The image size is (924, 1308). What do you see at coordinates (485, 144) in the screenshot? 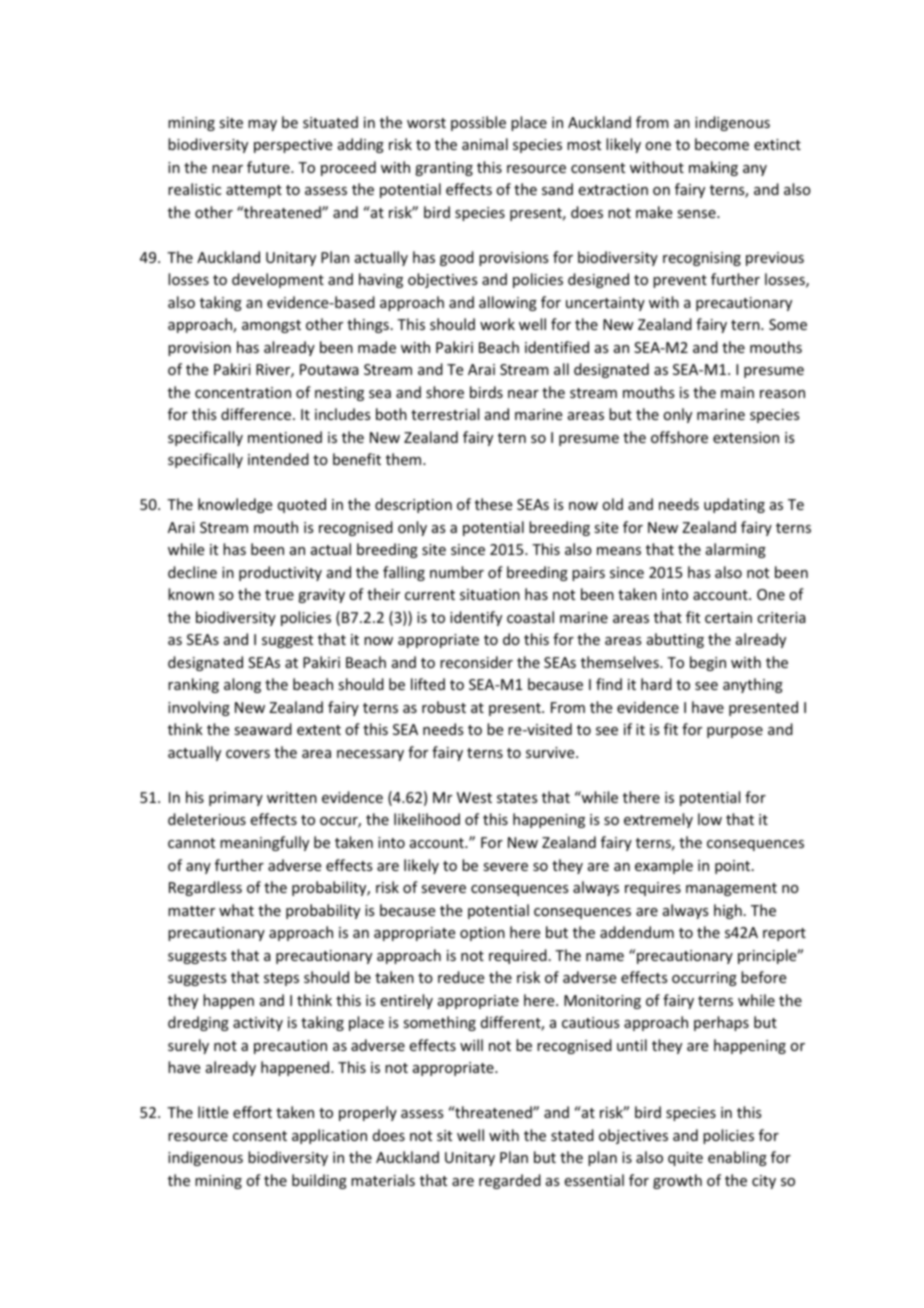
I see `animal` at bounding box center [485, 144].
